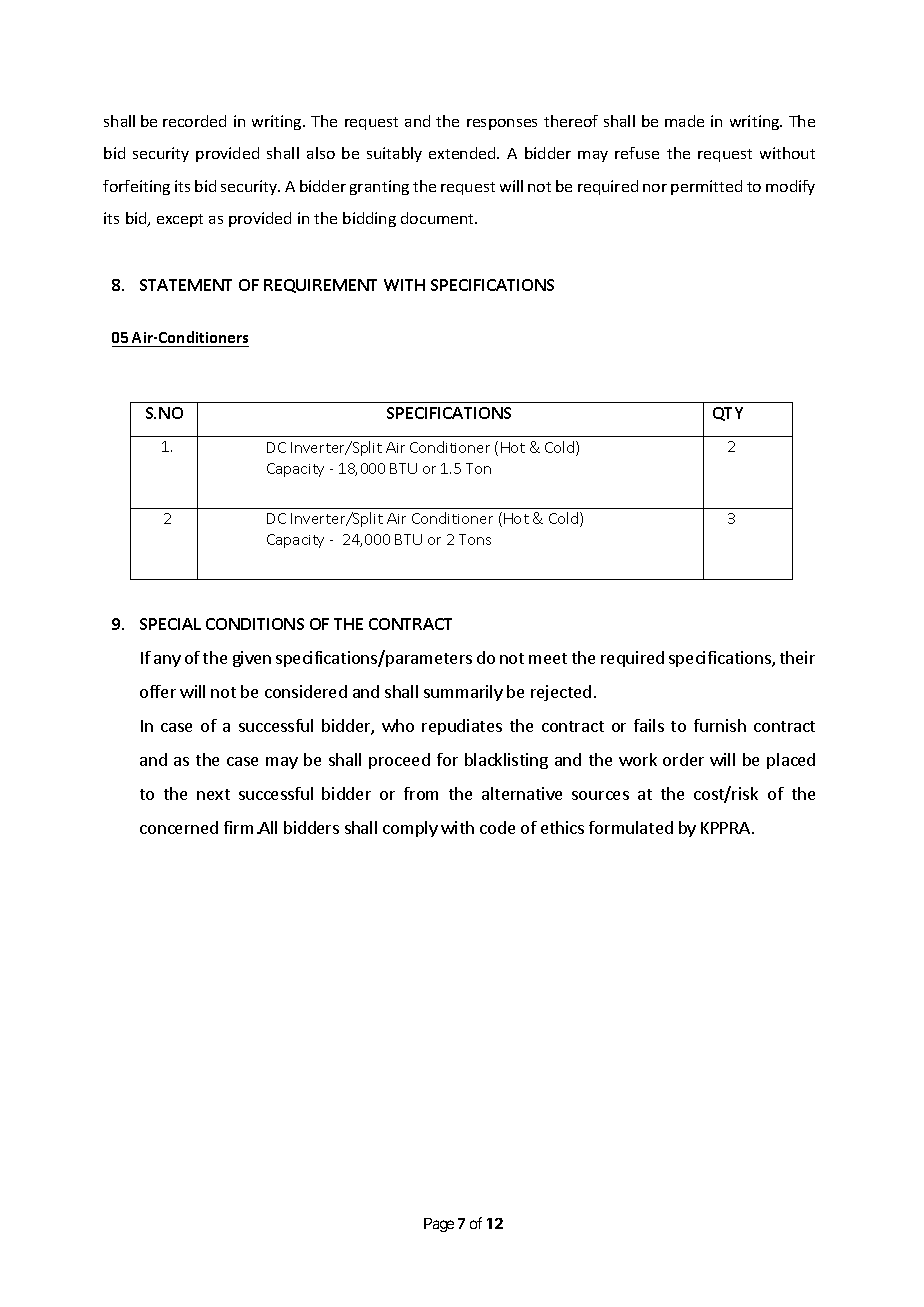  What do you see at coordinates (631, 827) in the image?
I see `formulated` at bounding box center [631, 827].
